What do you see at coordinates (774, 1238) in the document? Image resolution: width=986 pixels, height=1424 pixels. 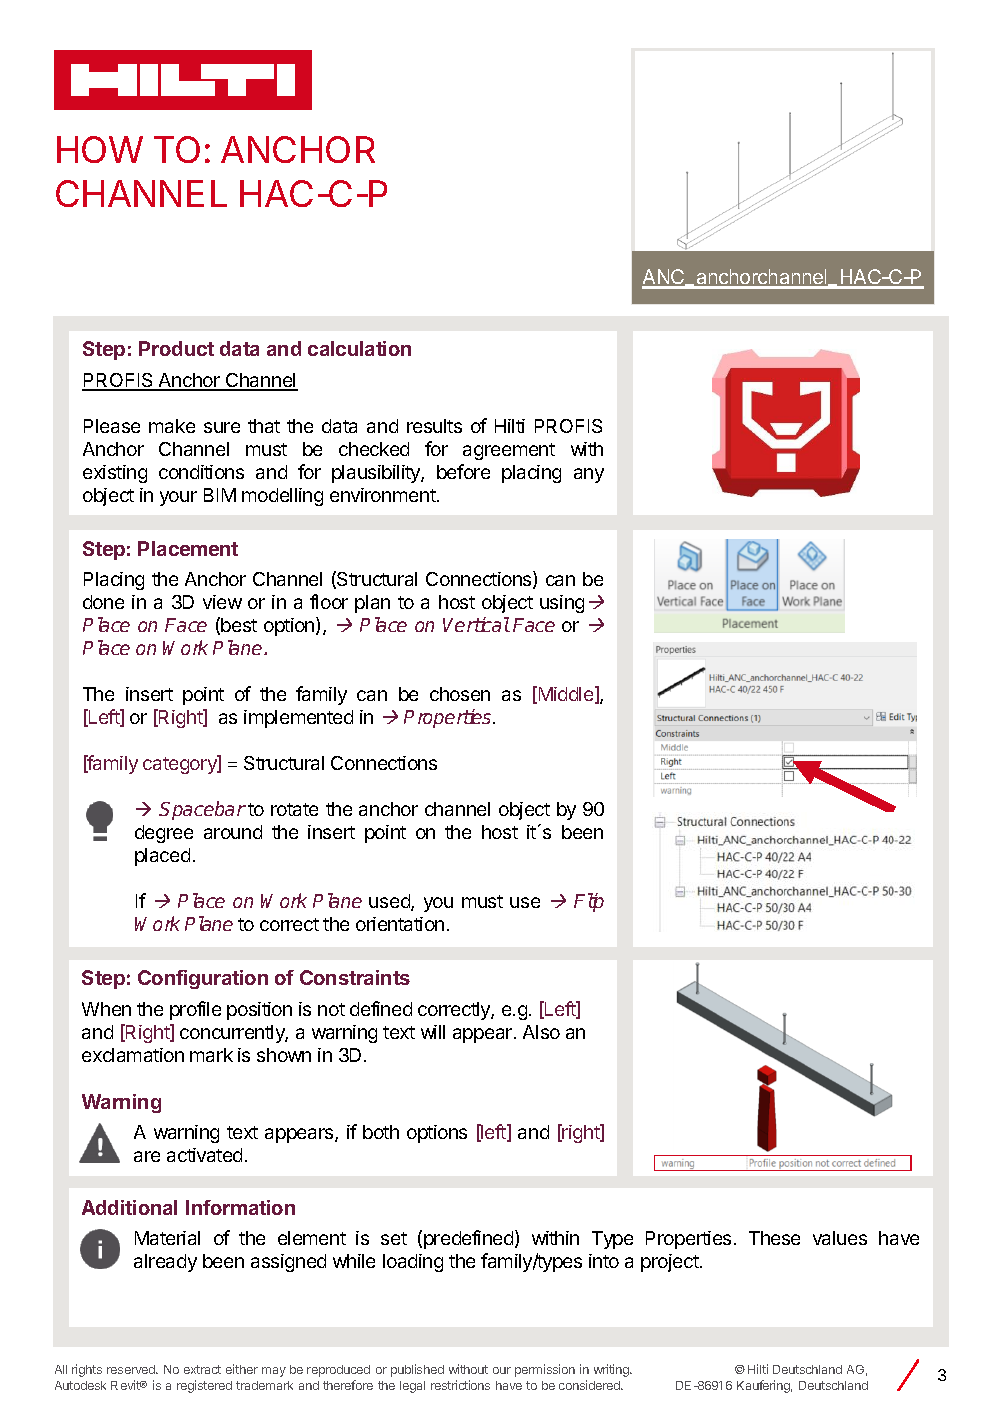 I see `These` at bounding box center [774, 1238].
